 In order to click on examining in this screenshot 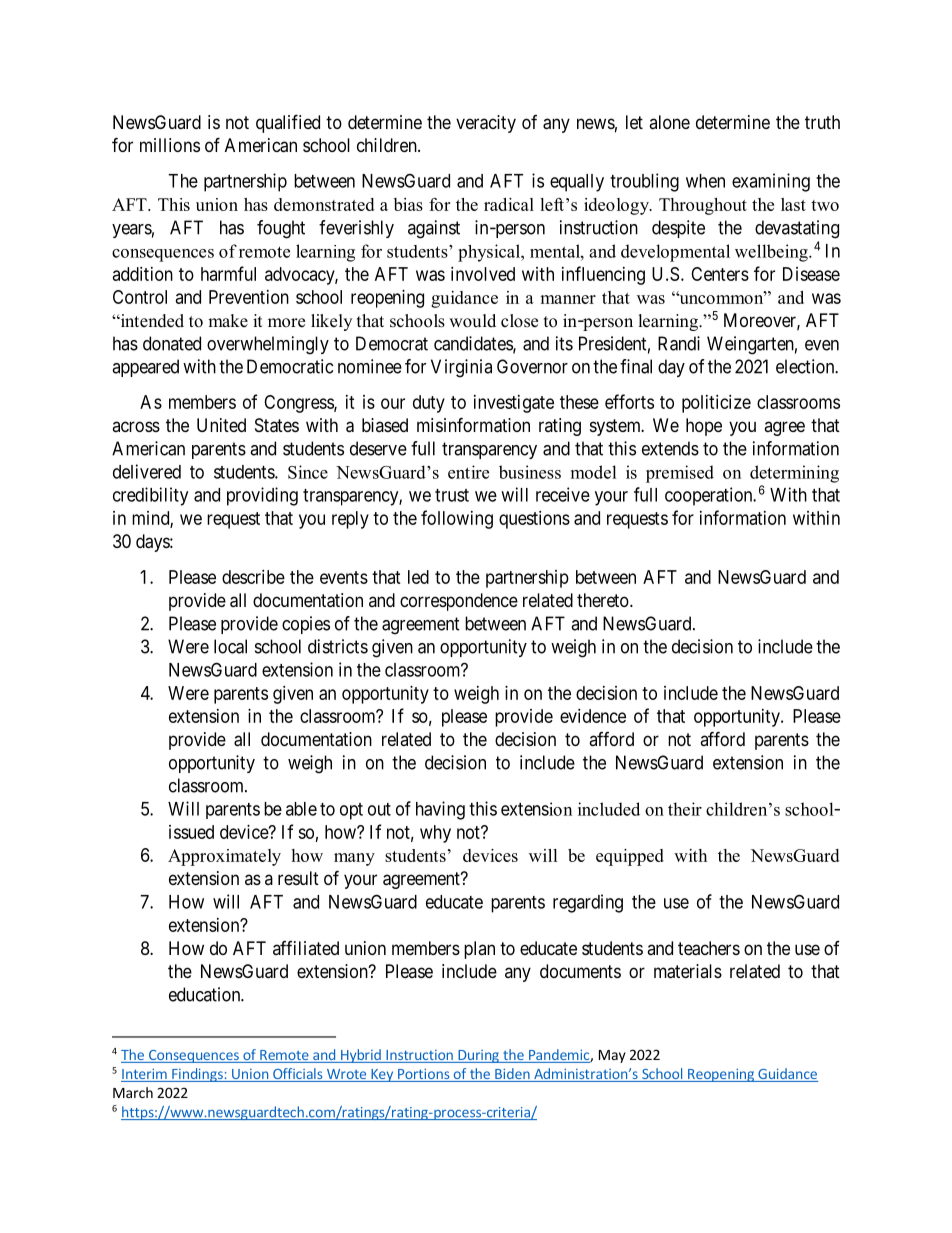, I will do `click(771, 182)`.
